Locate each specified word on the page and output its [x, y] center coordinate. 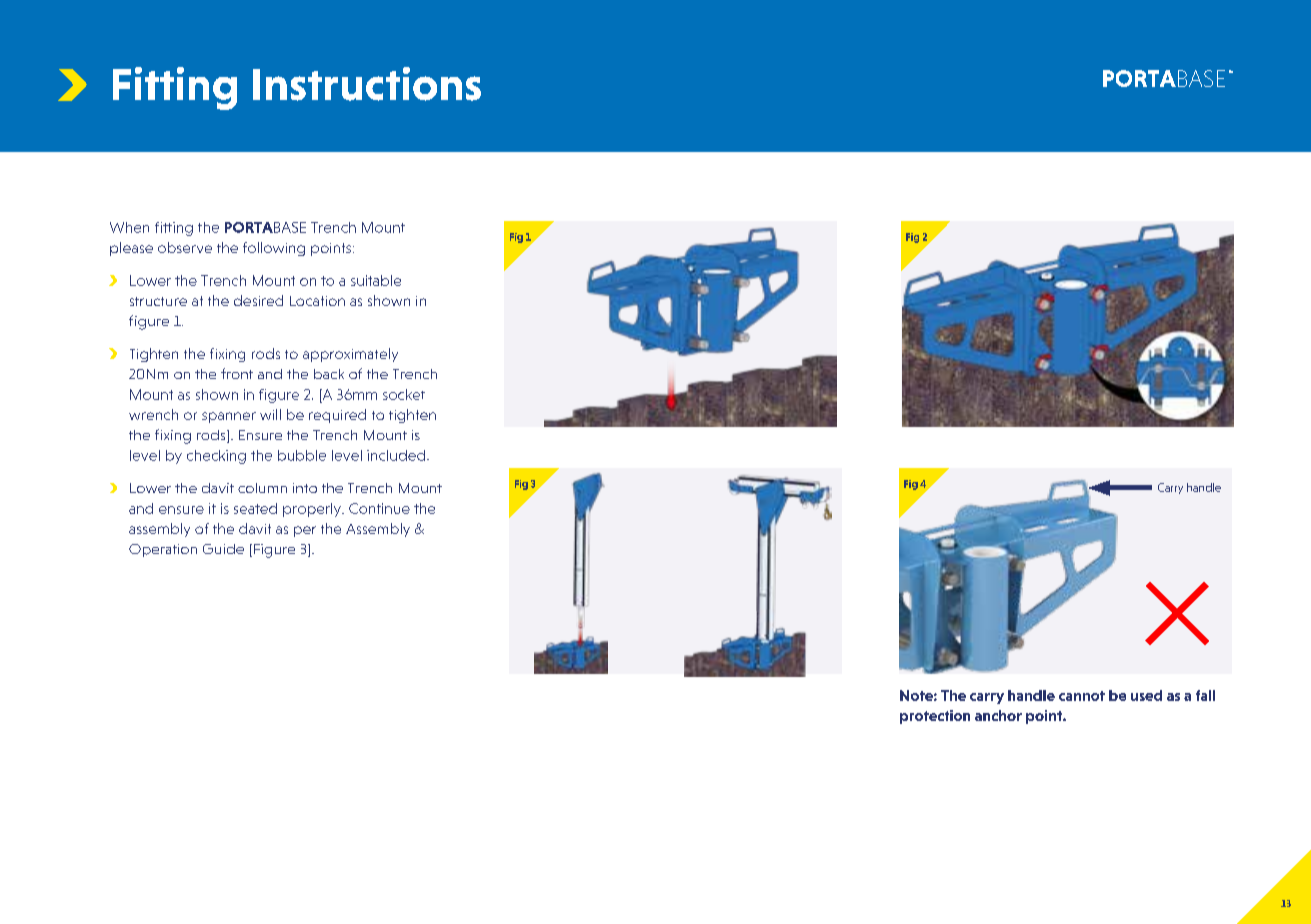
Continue [379, 508]
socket [404, 394]
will [270, 414]
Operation [163, 550]
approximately [350, 355]
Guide [223, 549]
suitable [376, 280]
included [397, 455]
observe [185, 247]
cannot [1082, 696]
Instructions [367, 84]
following [274, 249]
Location [317, 301]
